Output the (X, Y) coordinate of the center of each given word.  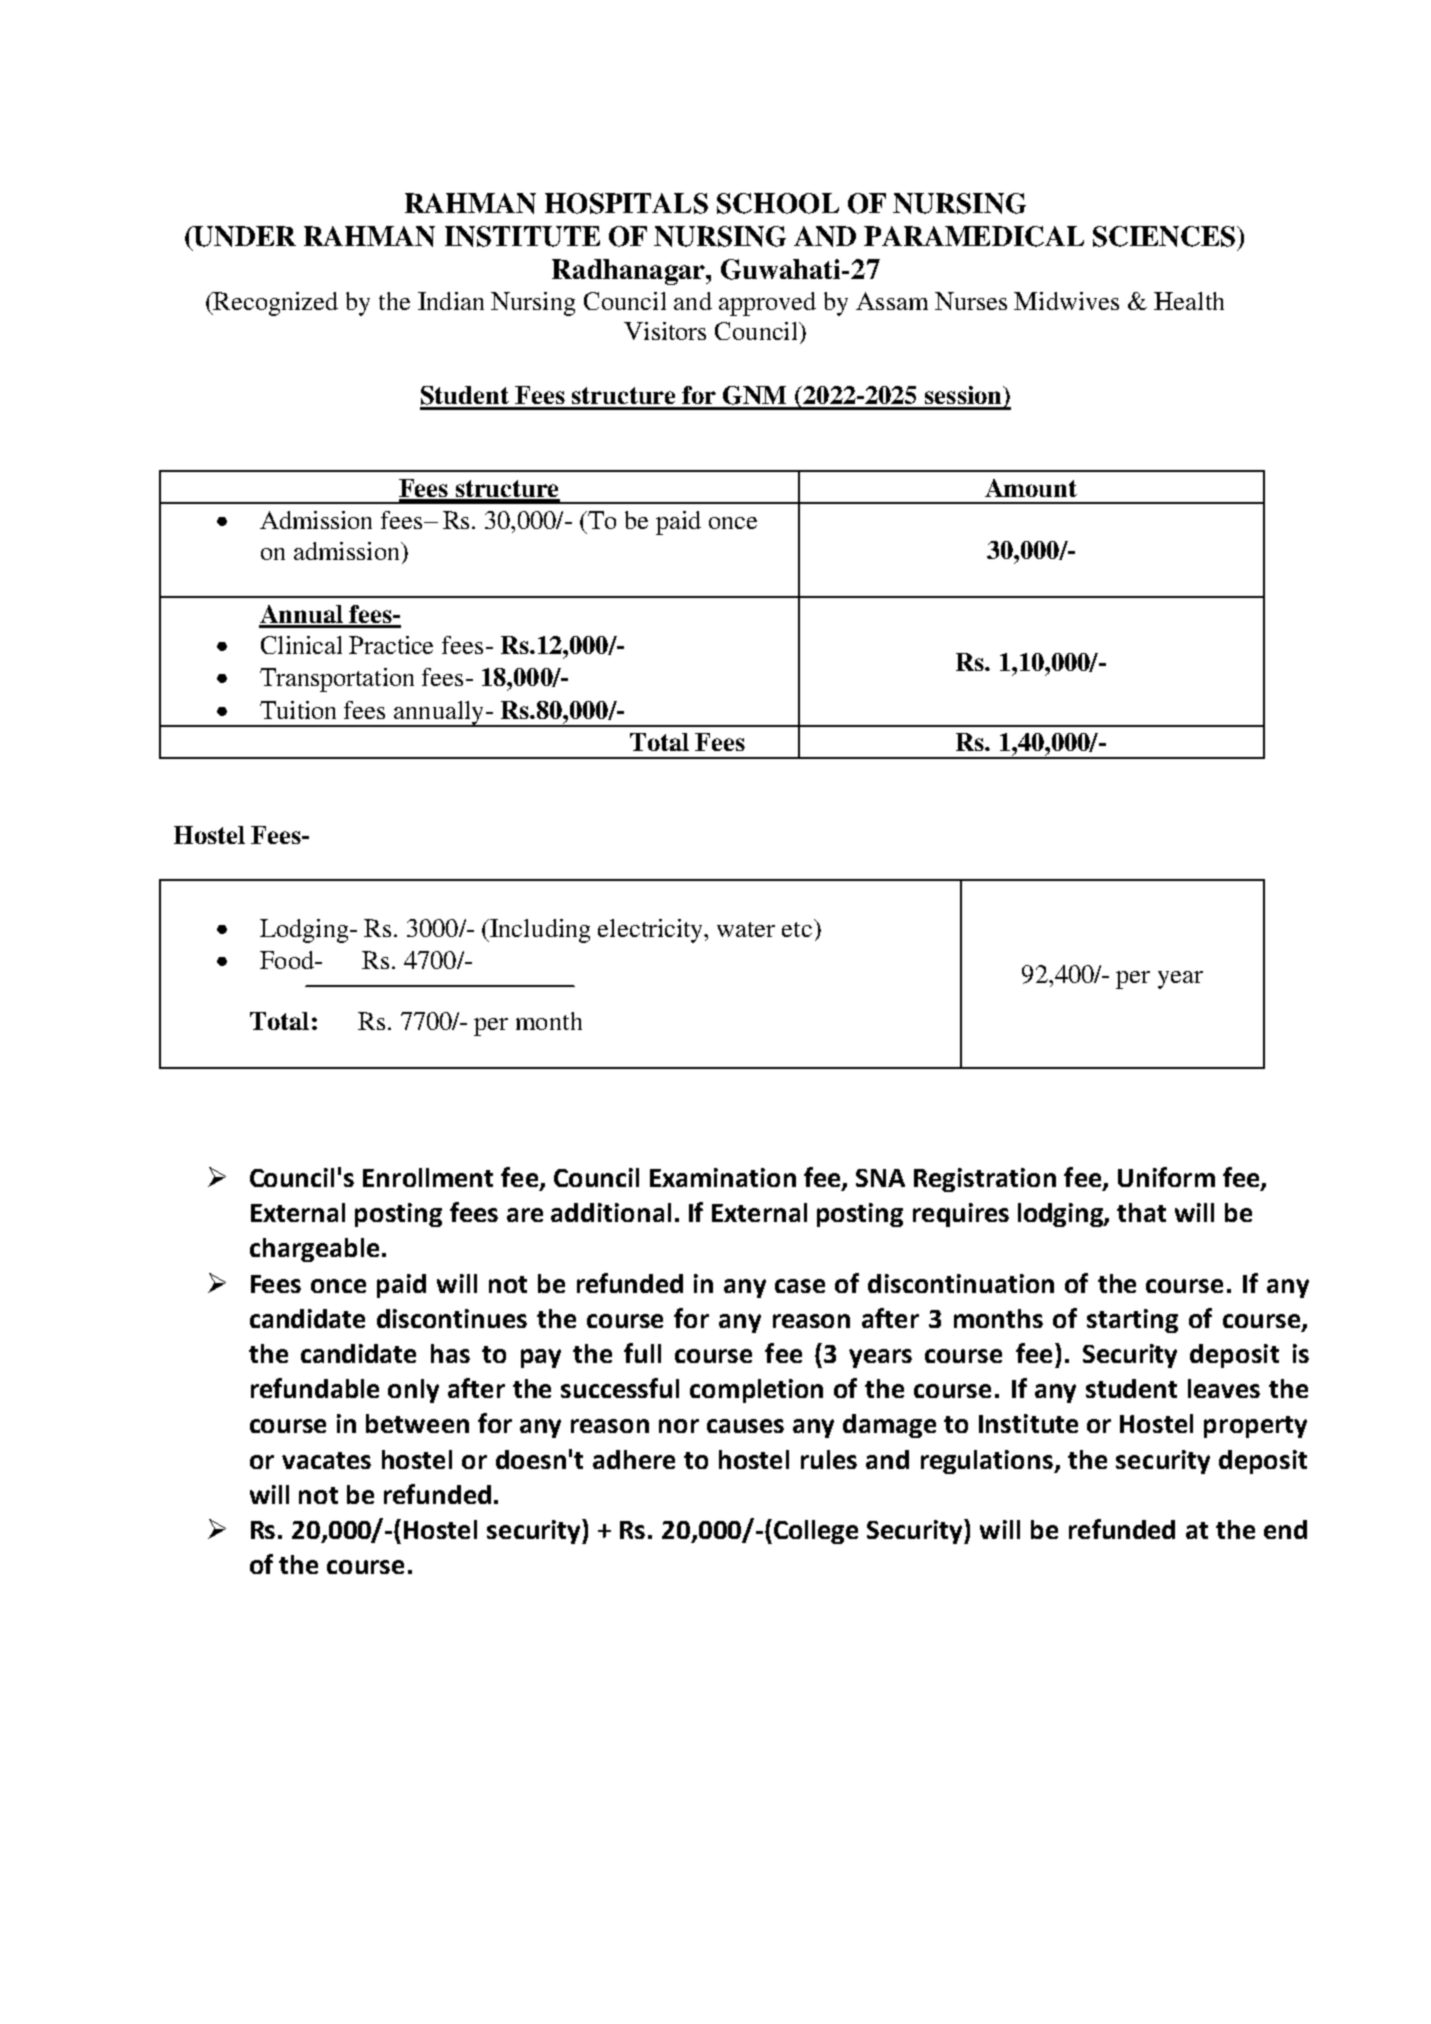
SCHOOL (778, 203)
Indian (451, 301)
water (746, 929)
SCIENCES (1165, 236)
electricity (652, 931)
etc (798, 928)
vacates (326, 1460)
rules (829, 1459)
